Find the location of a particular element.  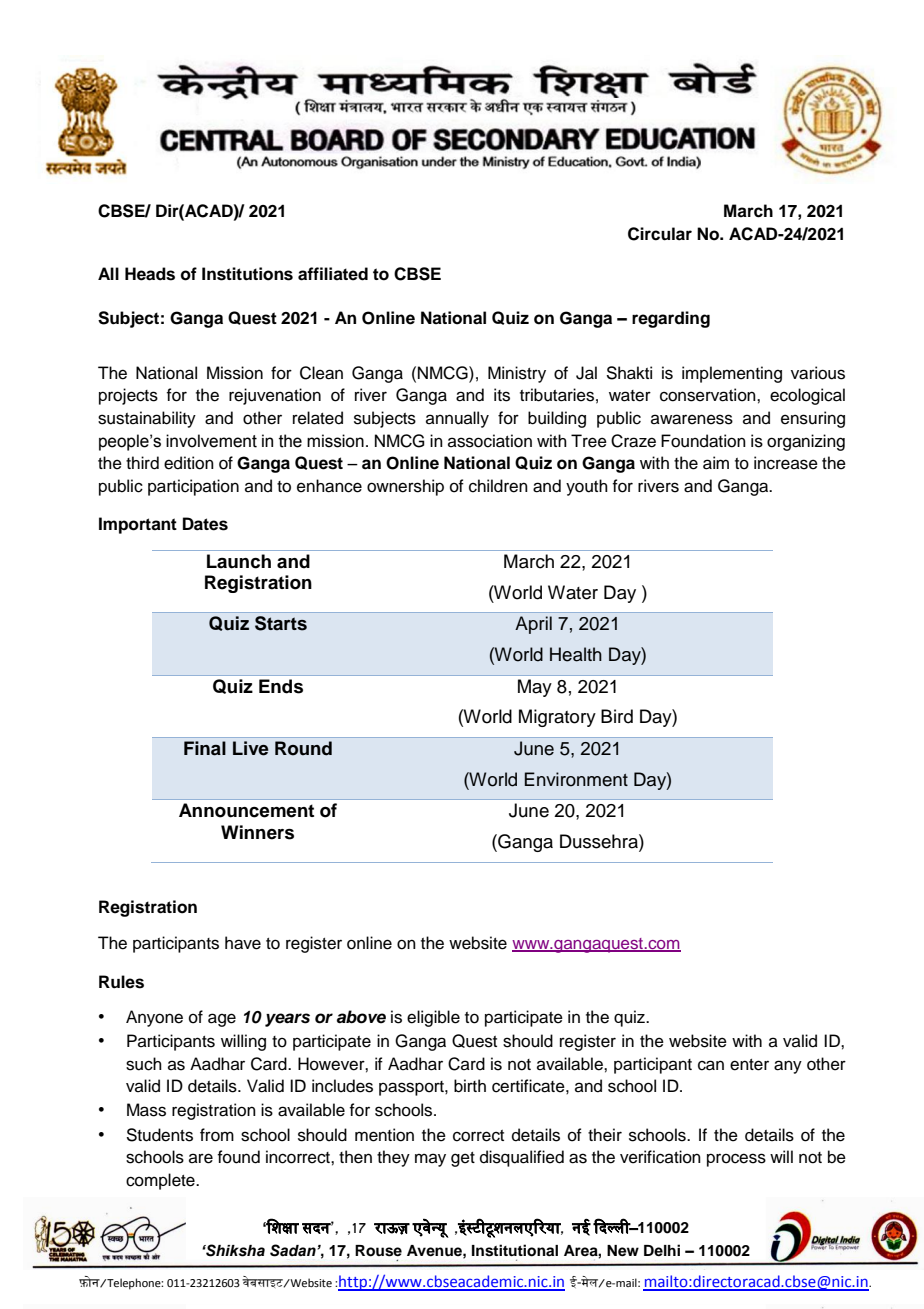

Bird is located at coordinates (617, 716).
